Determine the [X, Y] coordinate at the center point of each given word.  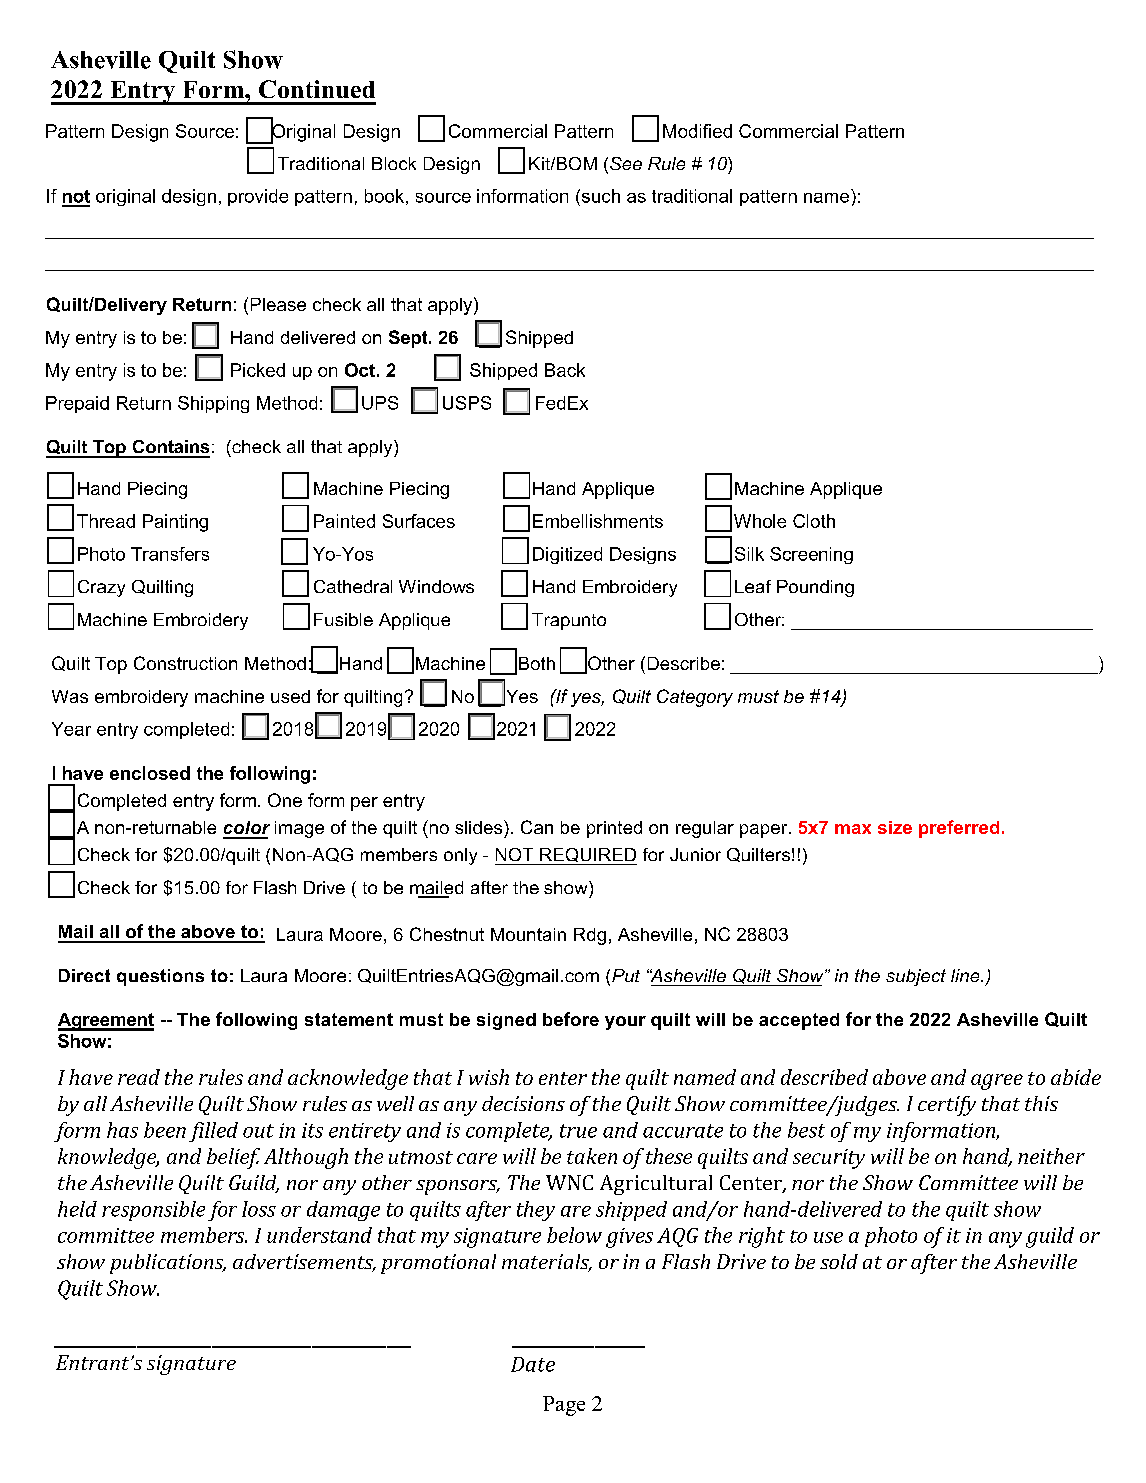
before [571, 1019]
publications [168, 1264]
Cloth [814, 521]
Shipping [213, 404]
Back [565, 370]
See [626, 163]
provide [258, 197]
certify [947, 1106]
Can [537, 827]
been [165, 1130]
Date [533, 1364]
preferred [959, 829]
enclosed [150, 773]
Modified [697, 131]
